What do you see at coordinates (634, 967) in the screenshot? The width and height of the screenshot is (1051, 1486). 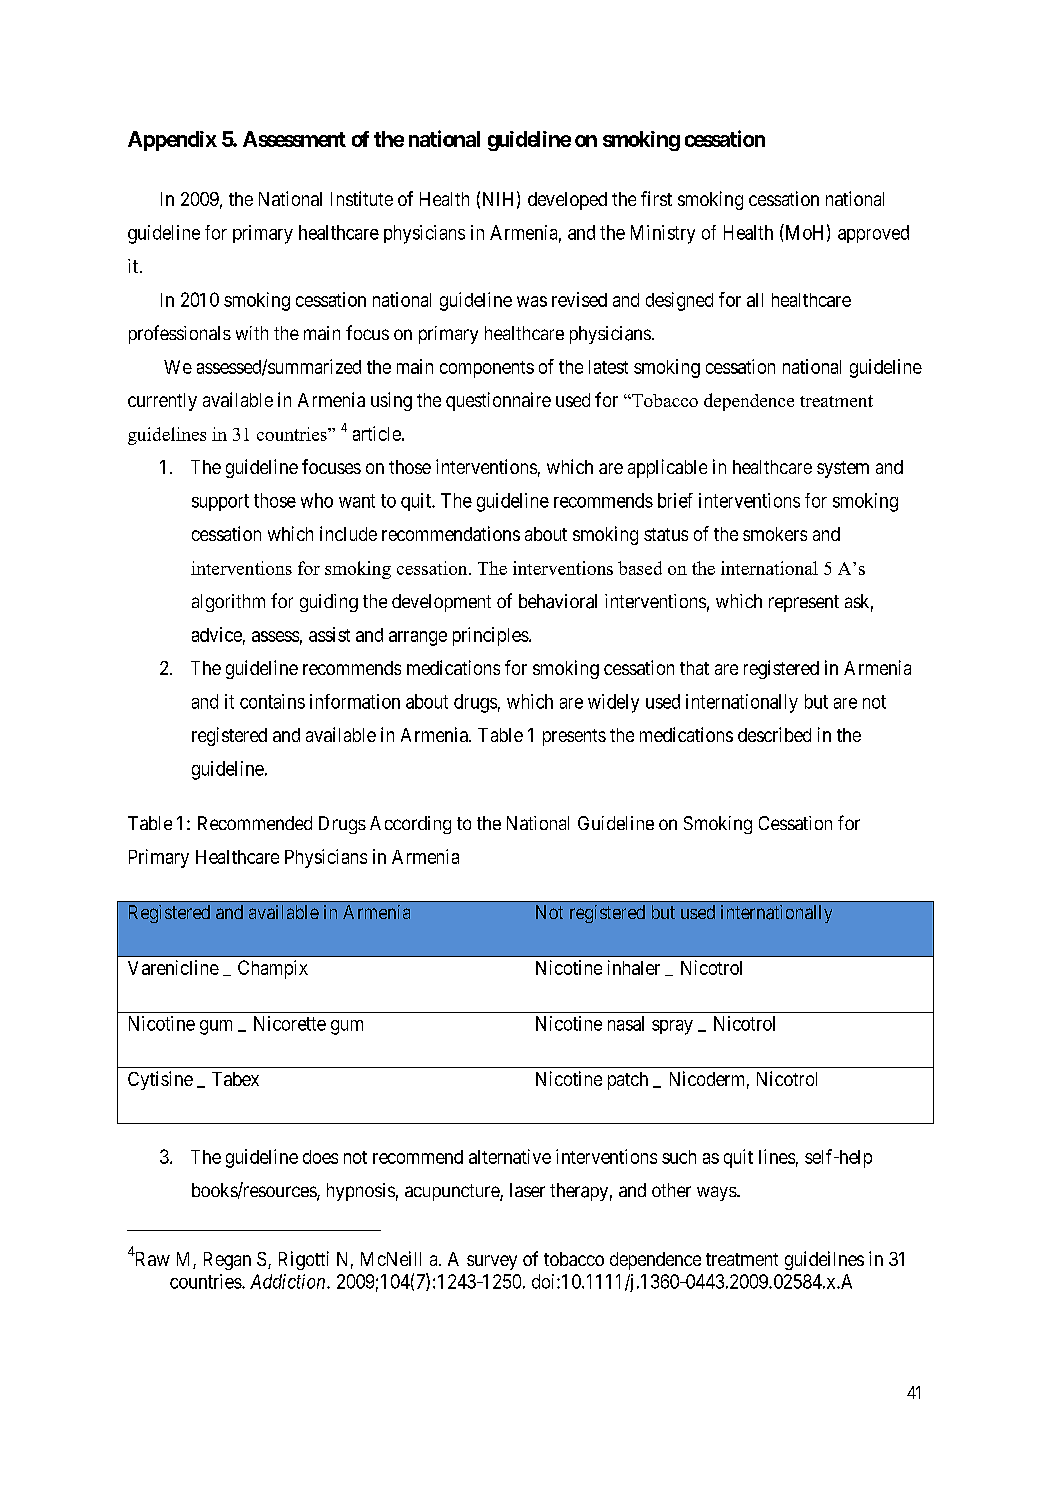 I see `inhaler` at bounding box center [634, 967].
